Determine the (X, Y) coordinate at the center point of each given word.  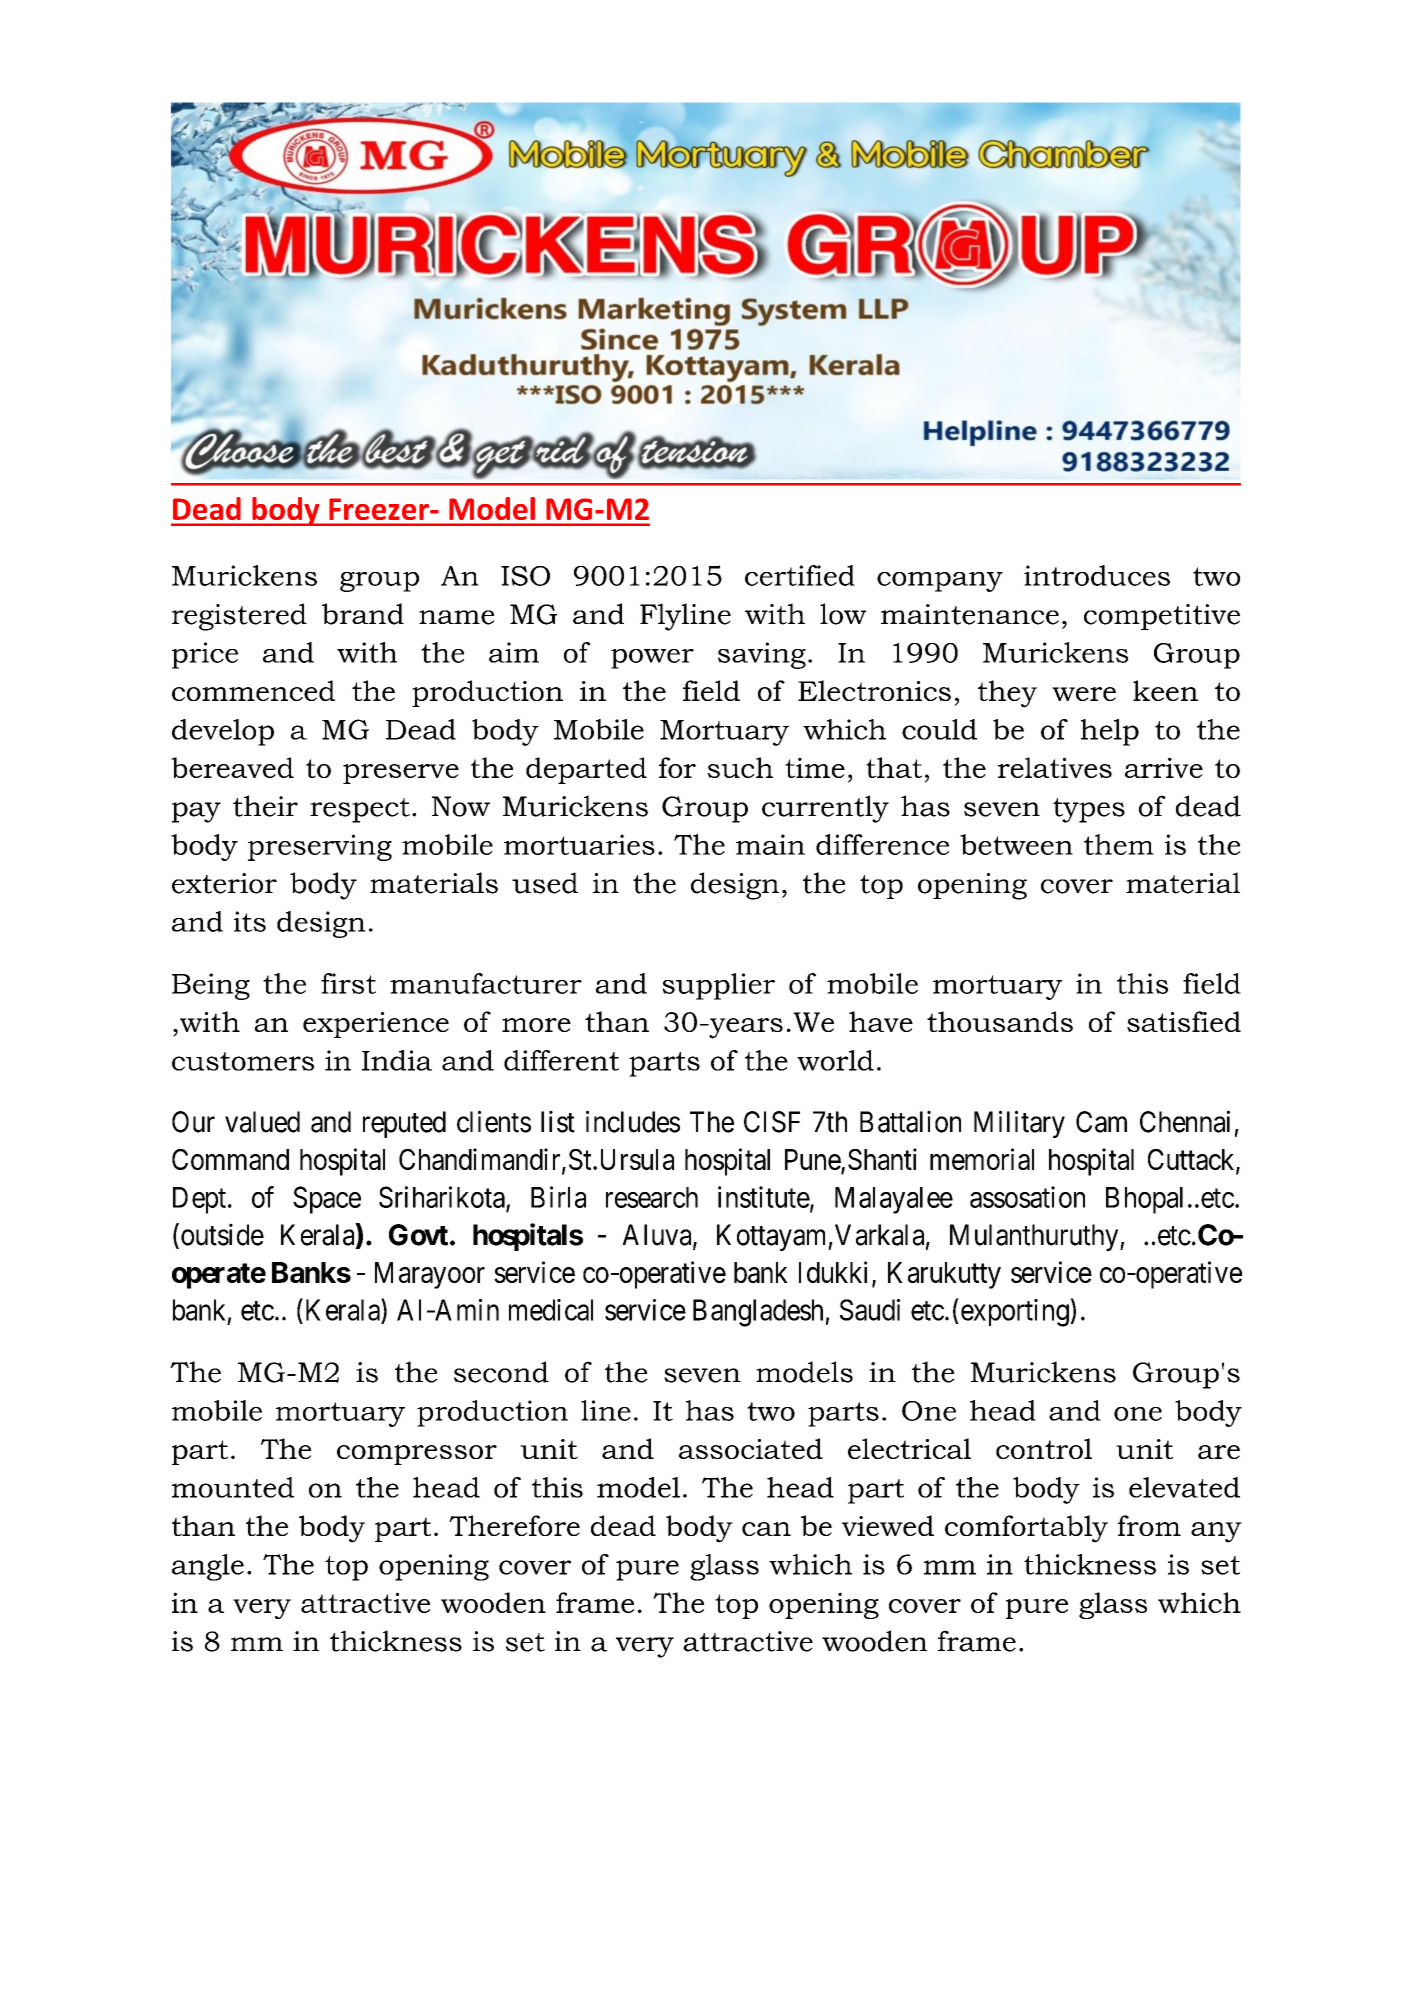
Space (327, 1200)
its (250, 921)
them (1119, 844)
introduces (1097, 575)
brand (363, 614)
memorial (982, 1159)
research (652, 1197)
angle (208, 1567)
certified (800, 575)
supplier (718, 986)
